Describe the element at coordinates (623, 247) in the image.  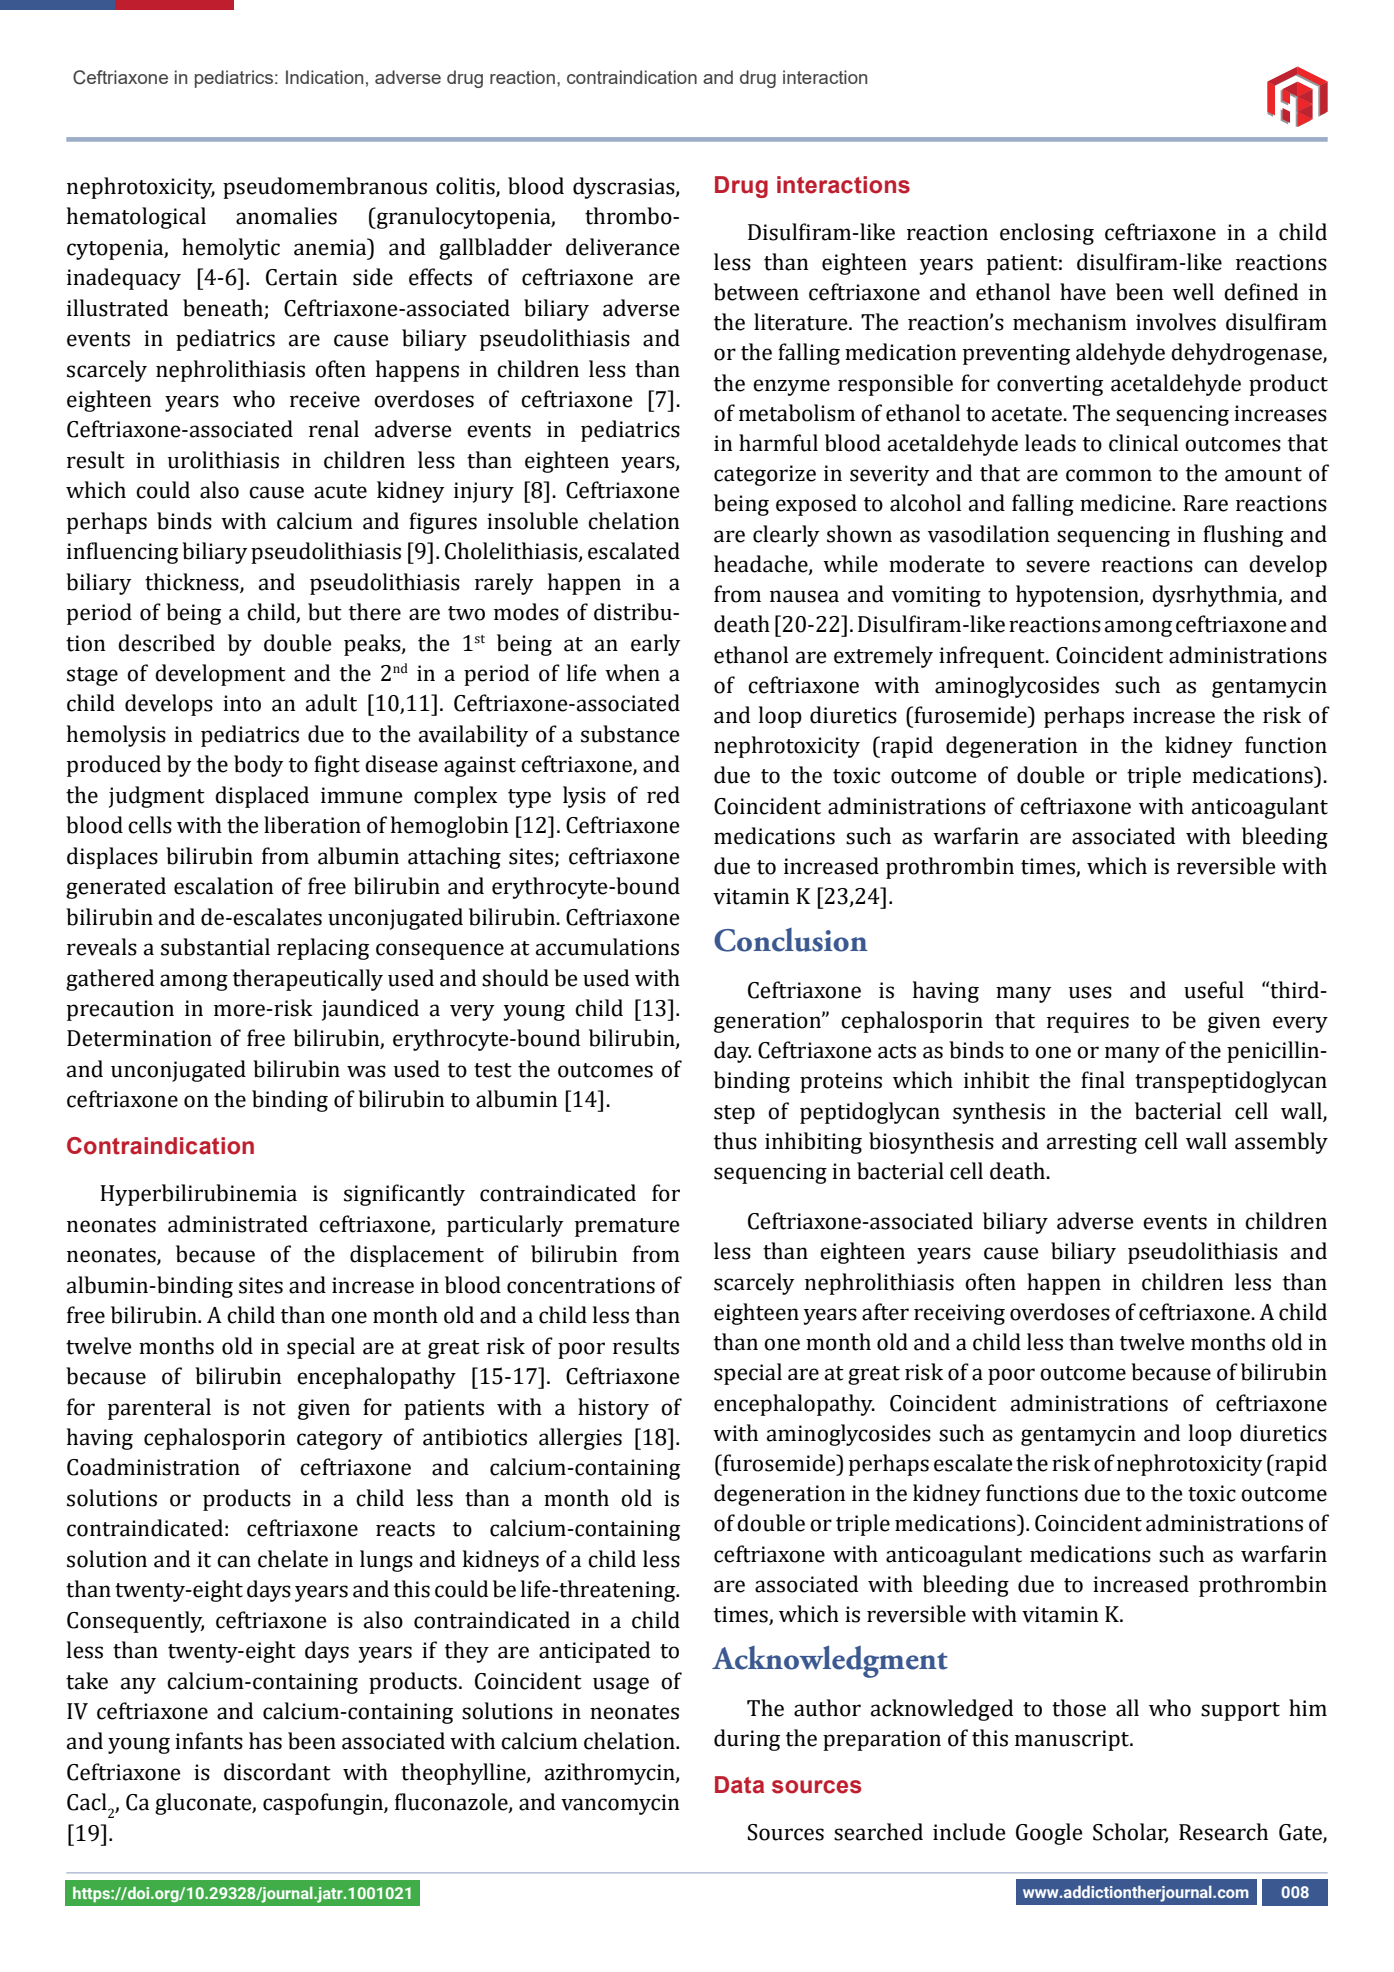
I see `deliverance` at that location.
